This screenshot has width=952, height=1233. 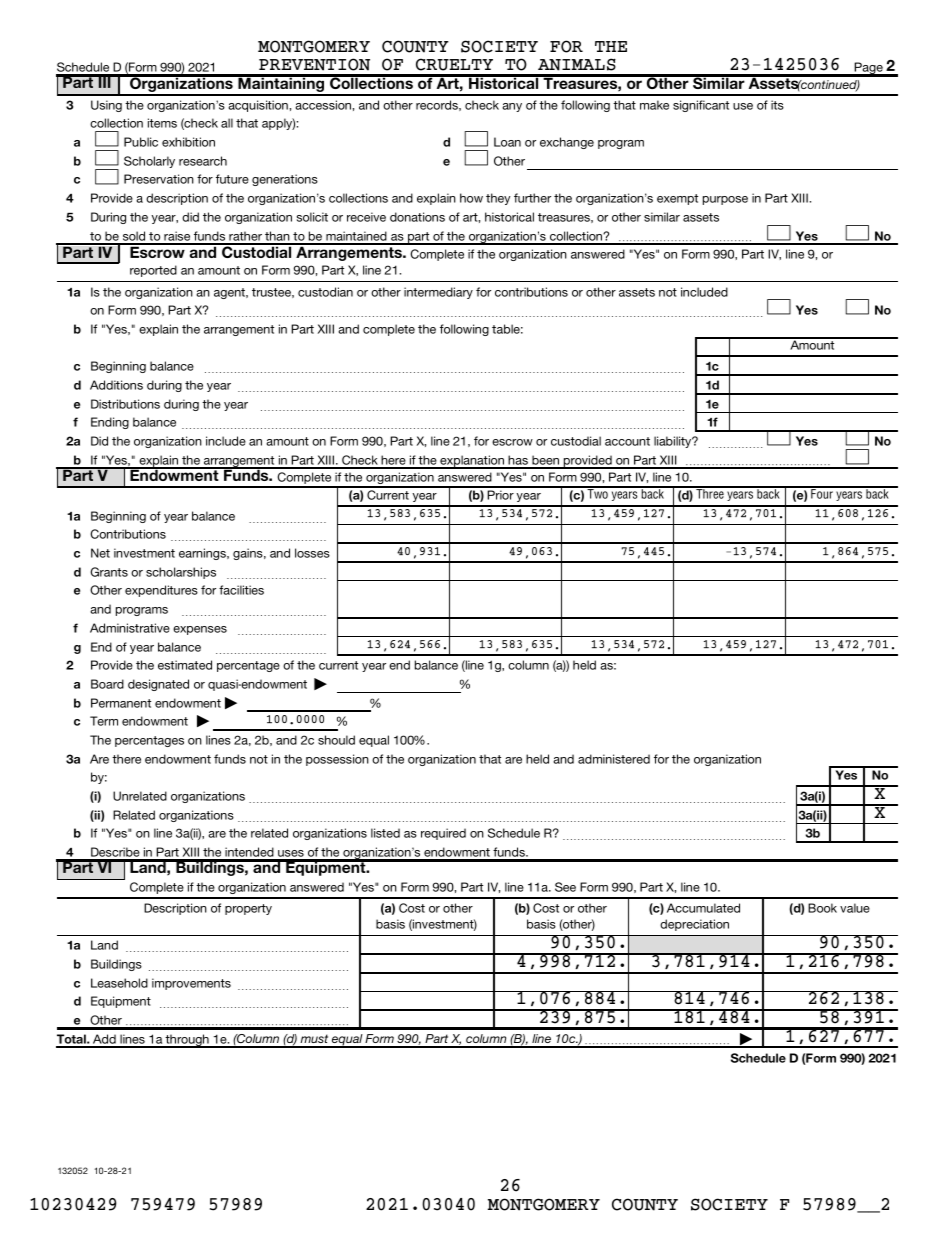 What do you see at coordinates (187, 1041) in the screenshot?
I see `through` at bounding box center [187, 1041].
